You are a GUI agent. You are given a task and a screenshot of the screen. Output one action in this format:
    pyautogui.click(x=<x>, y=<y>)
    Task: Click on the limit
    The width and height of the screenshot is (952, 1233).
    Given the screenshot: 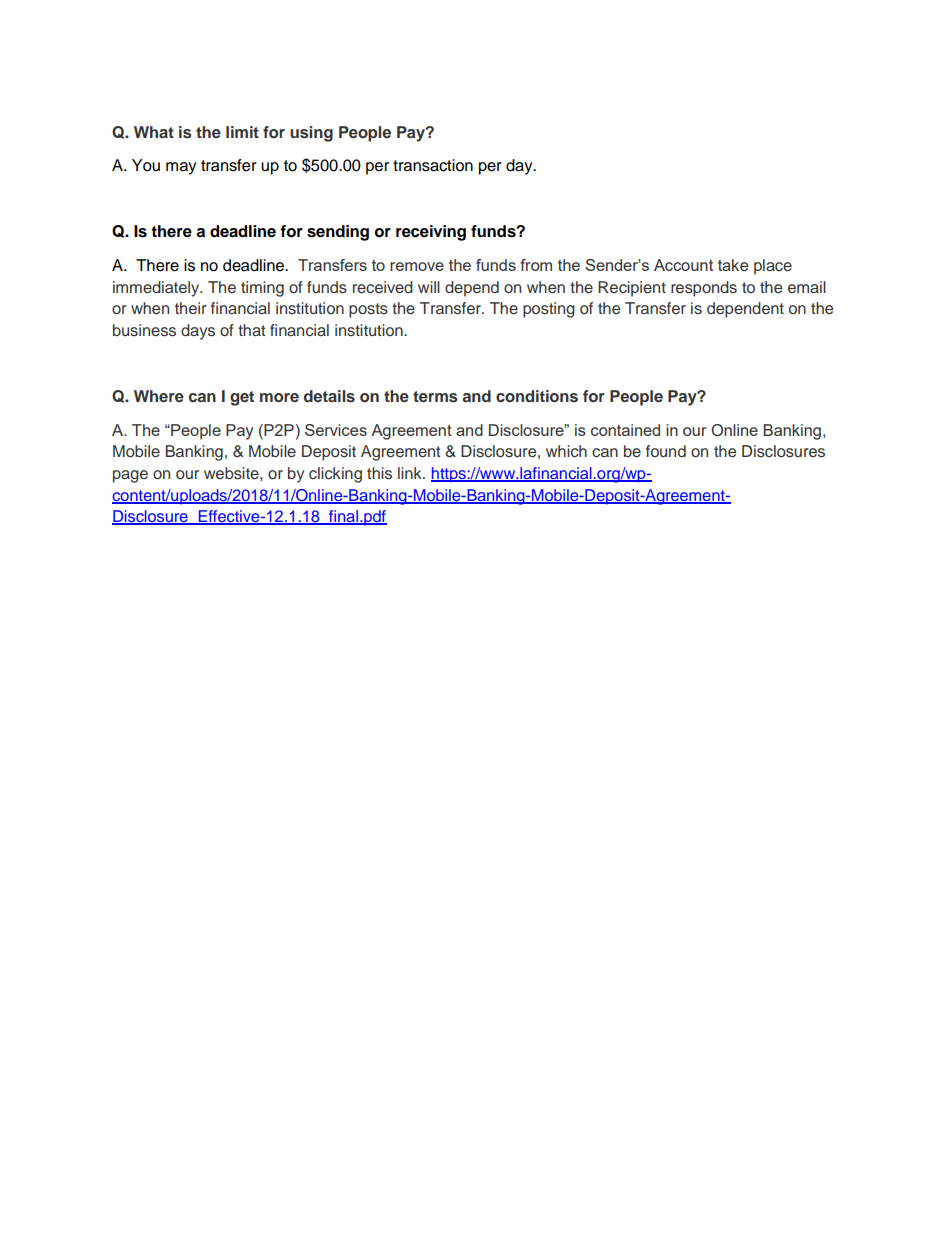 What is the action you would take?
    pyautogui.click(x=242, y=132)
